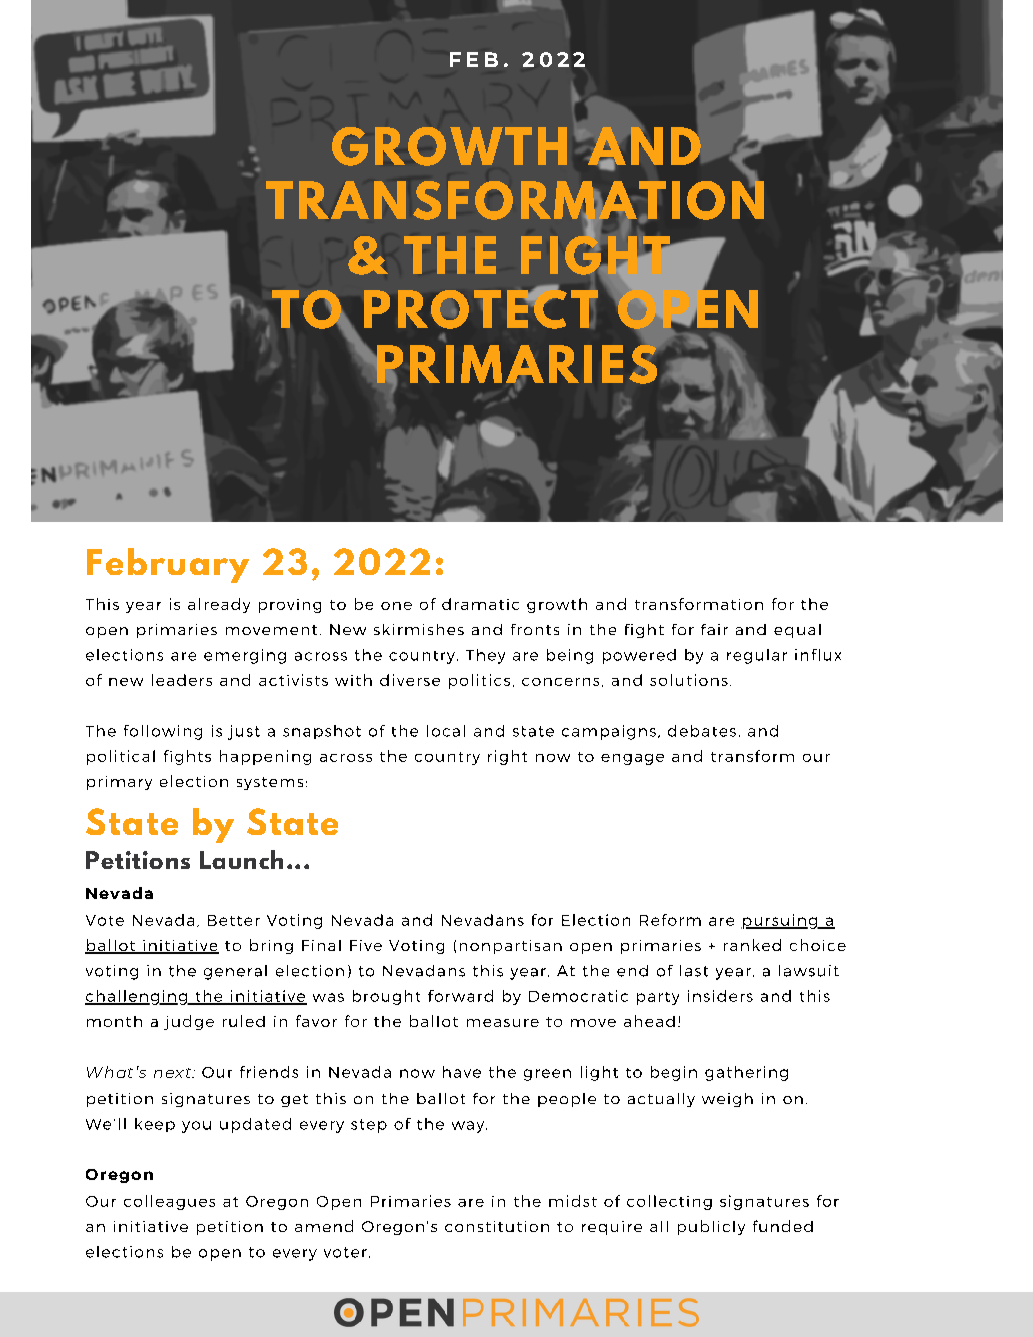 This page has width=1033, height=1337. What do you see at coordinates (234, 920) in the page?
I see `Better` at bounding box center [234, 920].
